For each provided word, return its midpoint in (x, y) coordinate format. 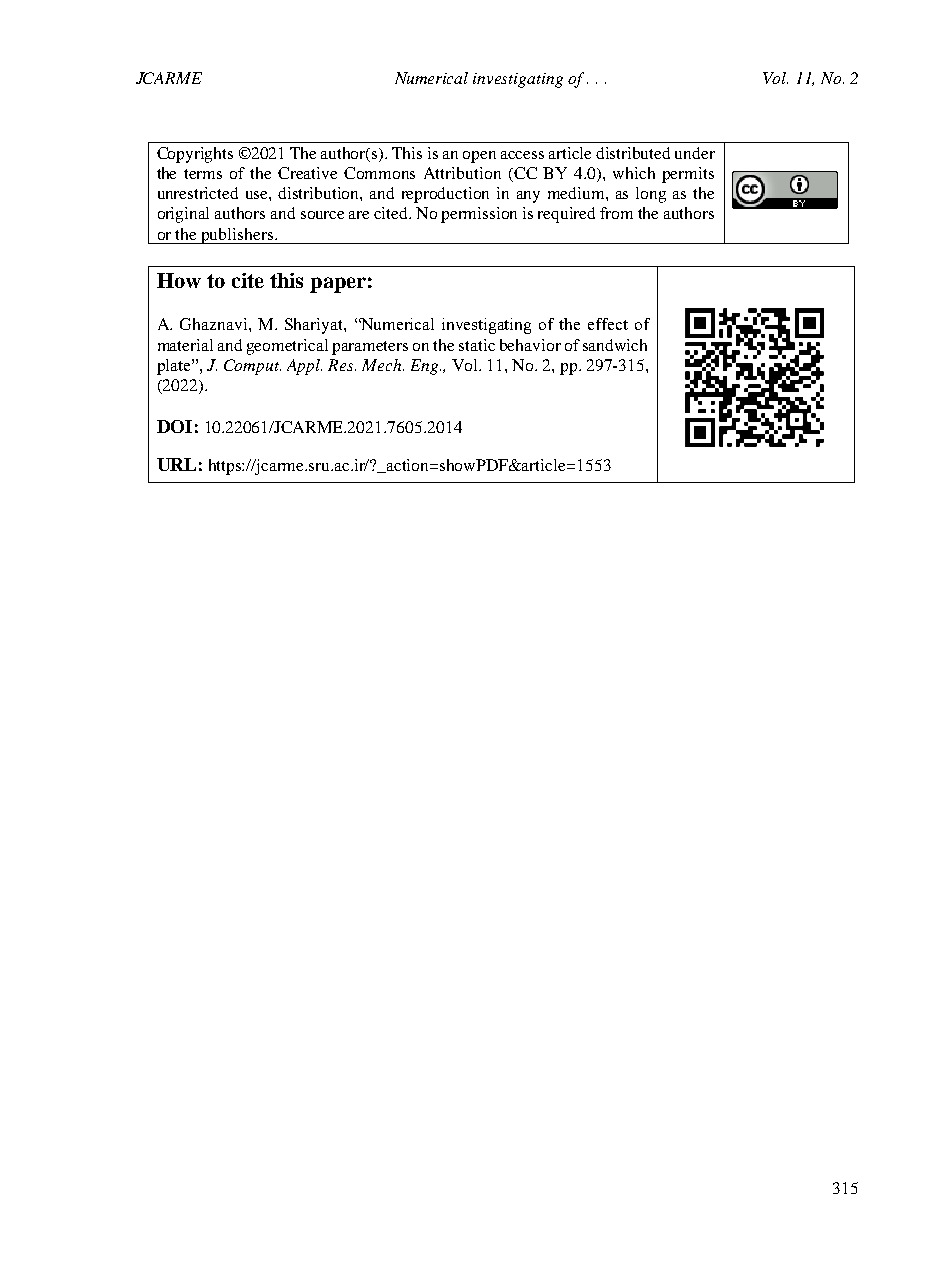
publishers (237, 236)
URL (176, 464)
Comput (252, 367)
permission (479, 215)
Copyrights (195, 155)
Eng (426, 367)
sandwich (615, 345)
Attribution (462, 173)
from (616, 213)
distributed (633, 153)
